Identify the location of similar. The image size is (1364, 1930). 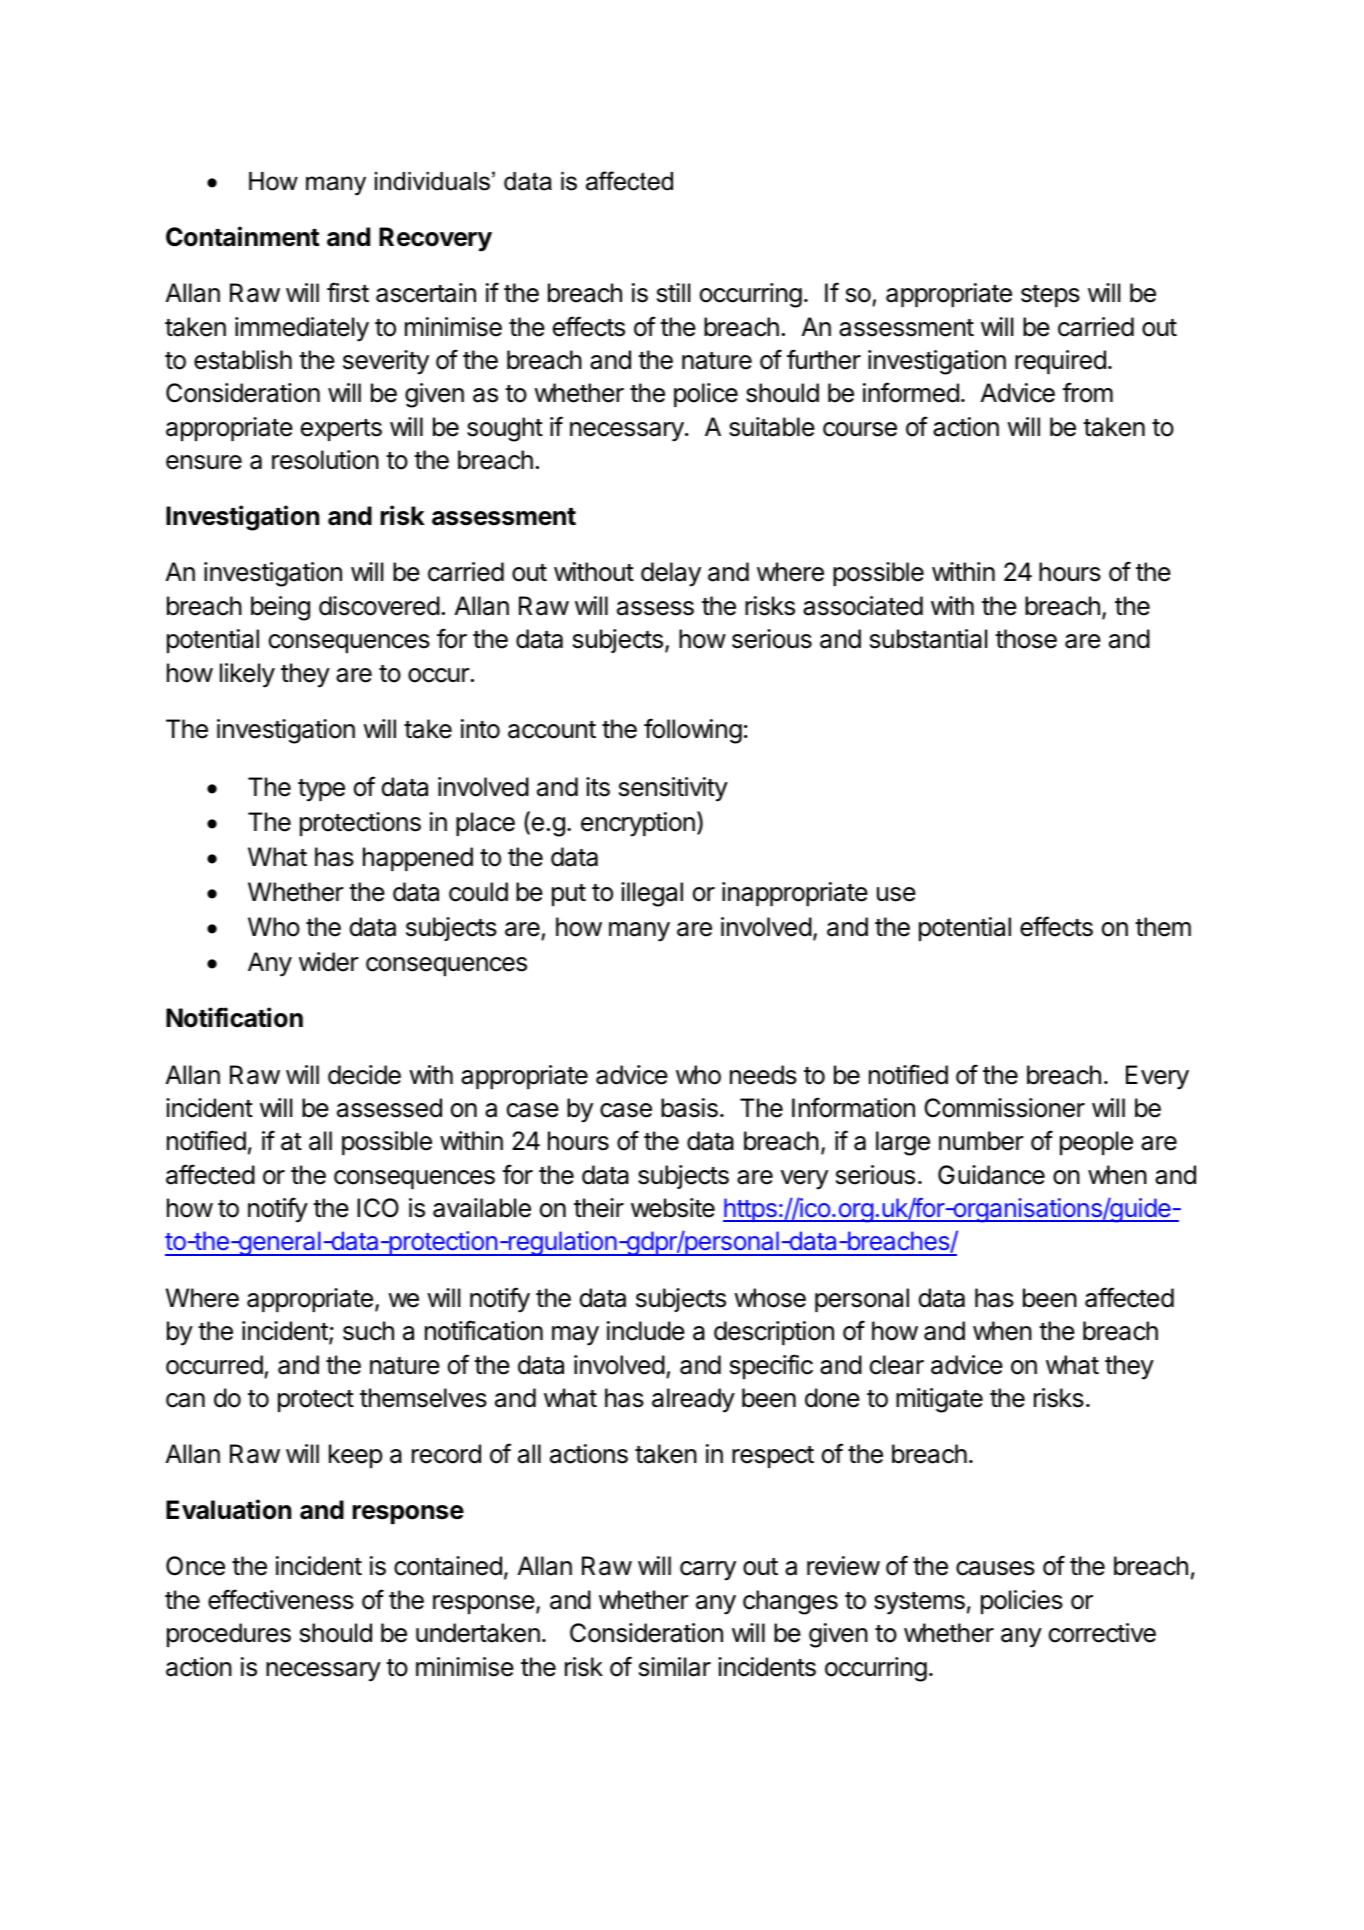
(675, 1667).
